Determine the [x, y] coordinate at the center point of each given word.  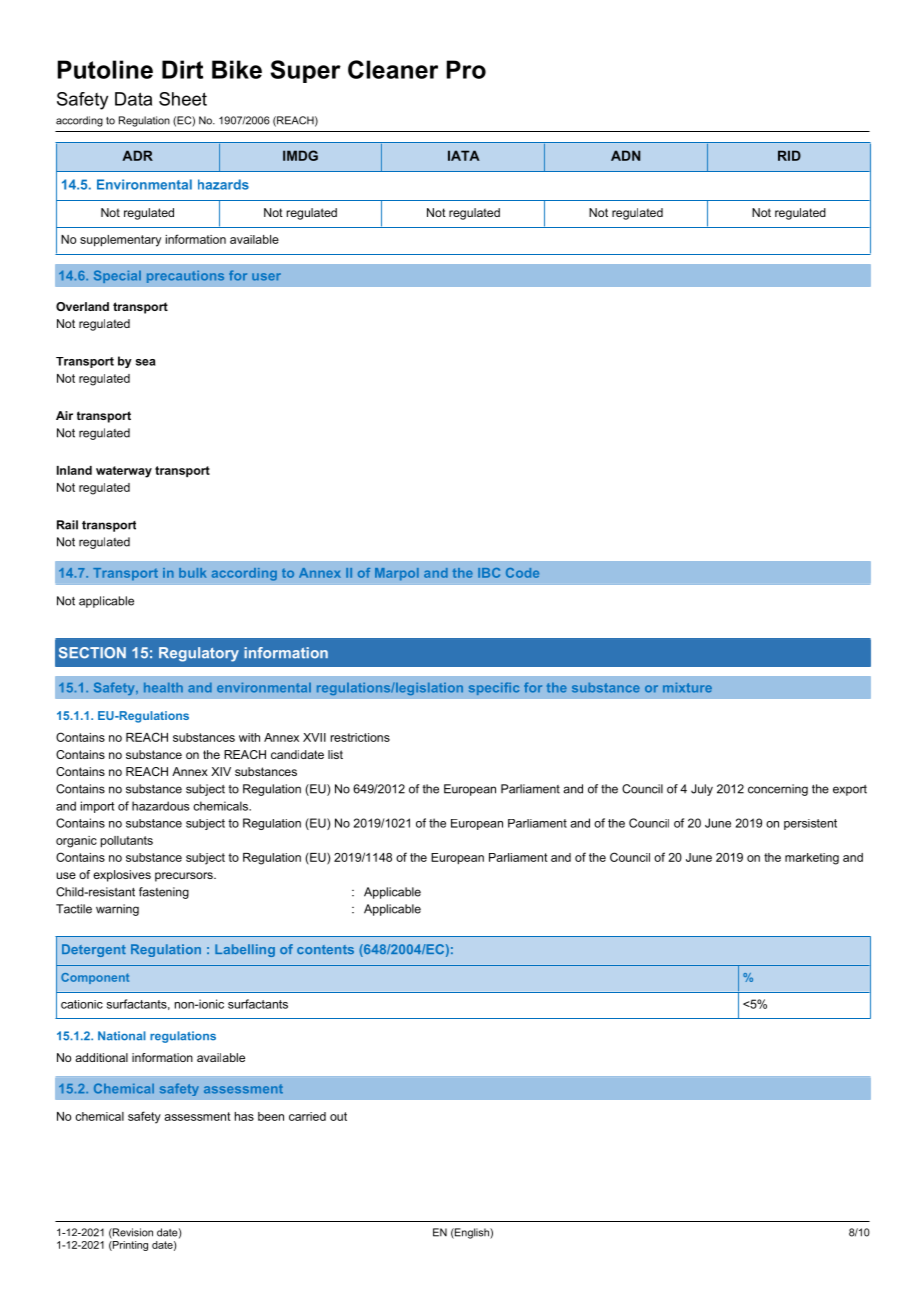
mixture [687, 688]
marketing [812, 859]
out [338, 1116]
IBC [489, 573]
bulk [192, 573]
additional [101, 1057]
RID [789, 155]
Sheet [183, 99]
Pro [466, 69]
